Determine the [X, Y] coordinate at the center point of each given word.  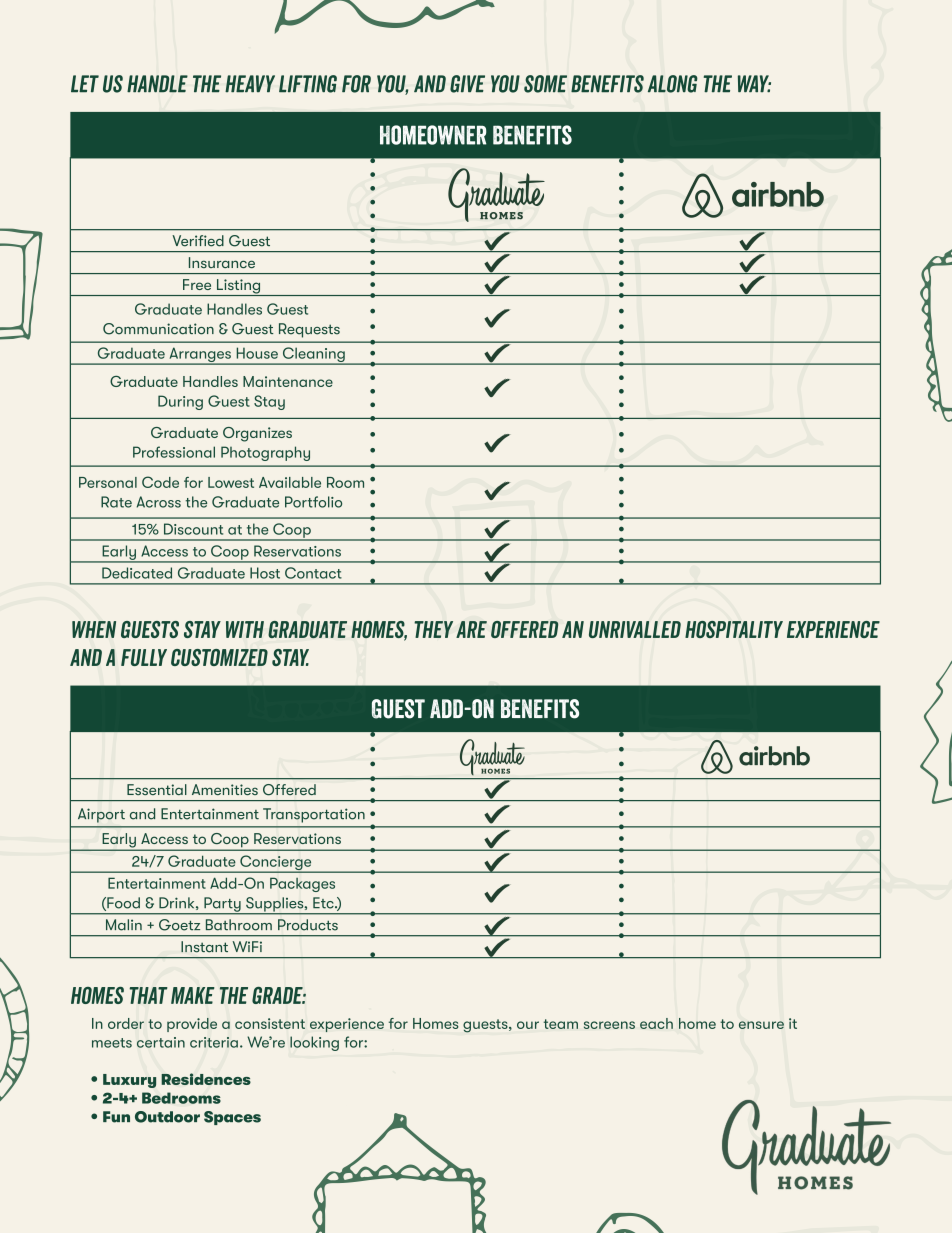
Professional [174, 452]
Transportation [314, 815]
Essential [157, 789]
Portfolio [313, 502]
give [467, 84]
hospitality [734, 629]
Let [85, 83]
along [673, 84]
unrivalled [635, 629]
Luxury [129, 1081]
